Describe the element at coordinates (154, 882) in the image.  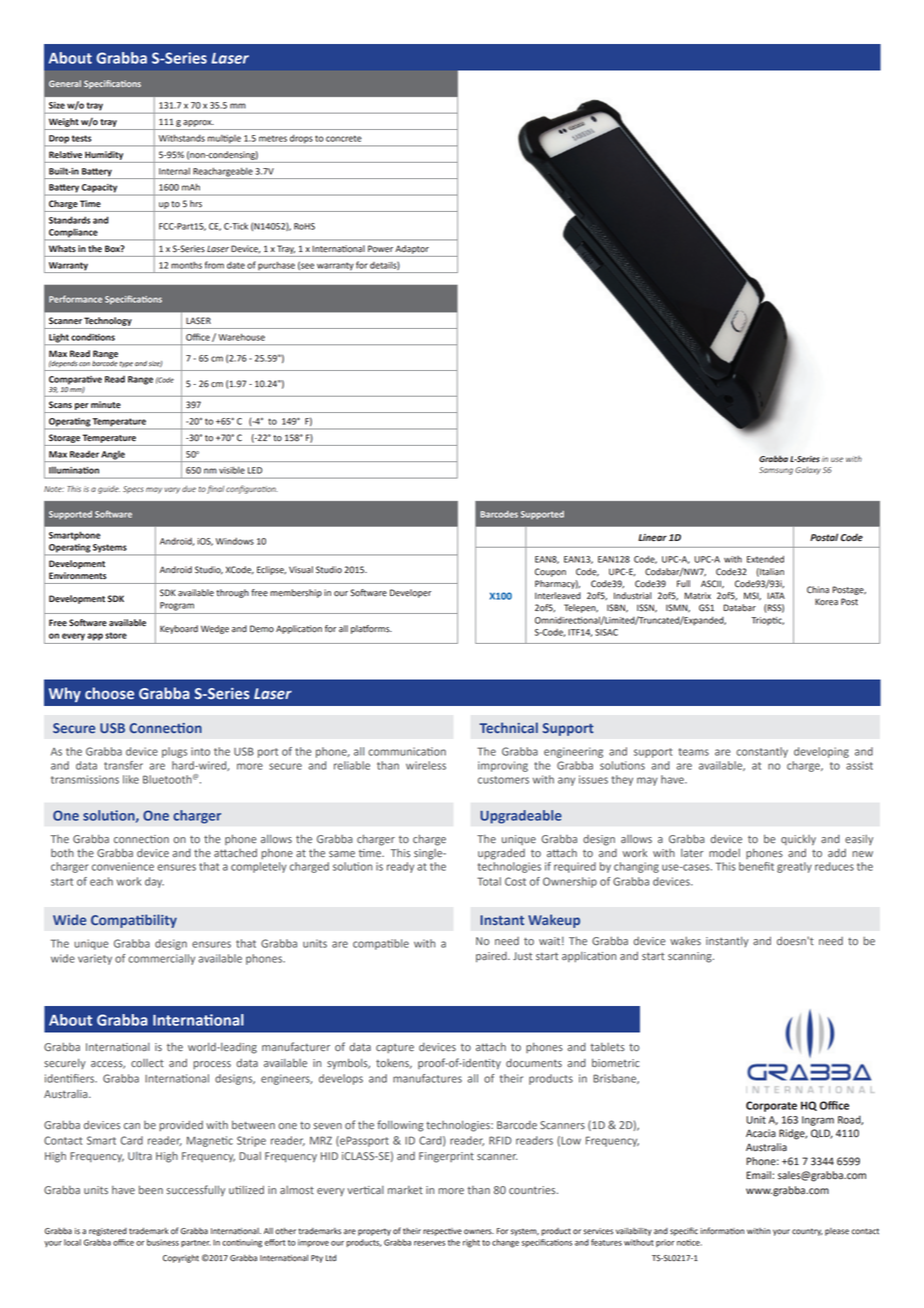
I see `day` at that location.
